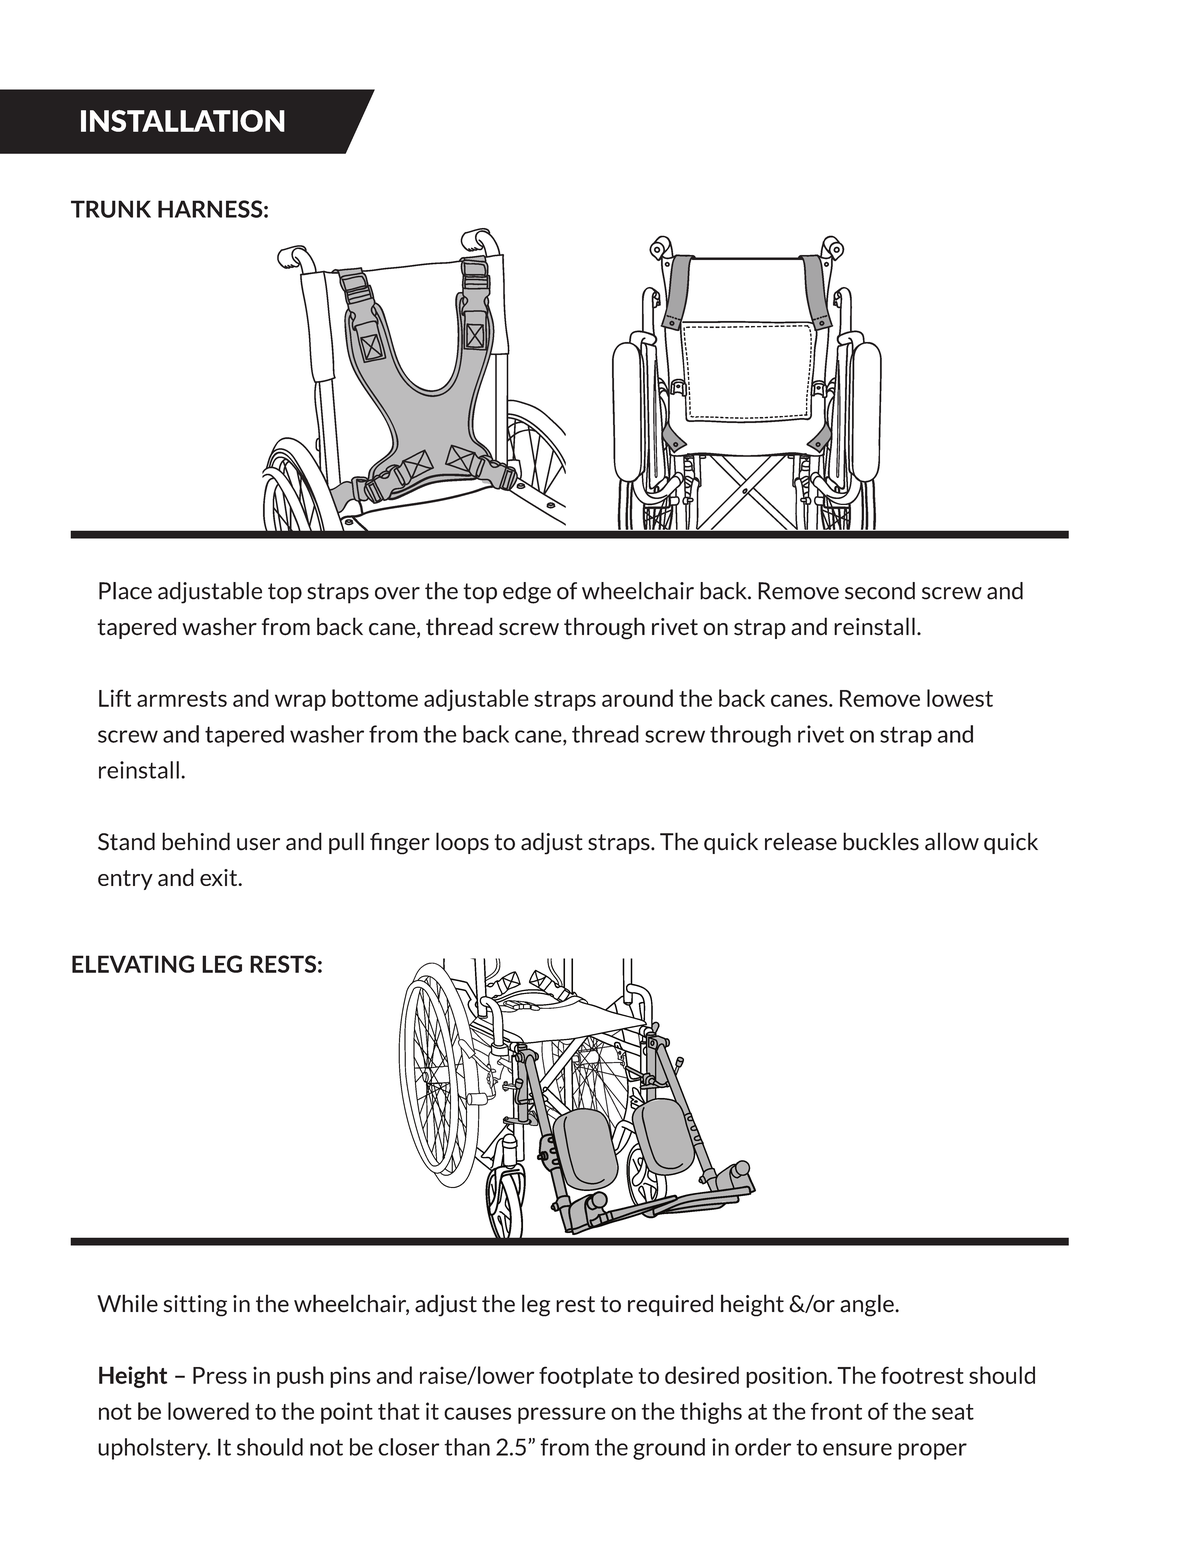 This screenshot has width=1193, height=1543. Describe the element at coordinates (154, 1449) in the screenshot. I see `upholstery` at that location.
